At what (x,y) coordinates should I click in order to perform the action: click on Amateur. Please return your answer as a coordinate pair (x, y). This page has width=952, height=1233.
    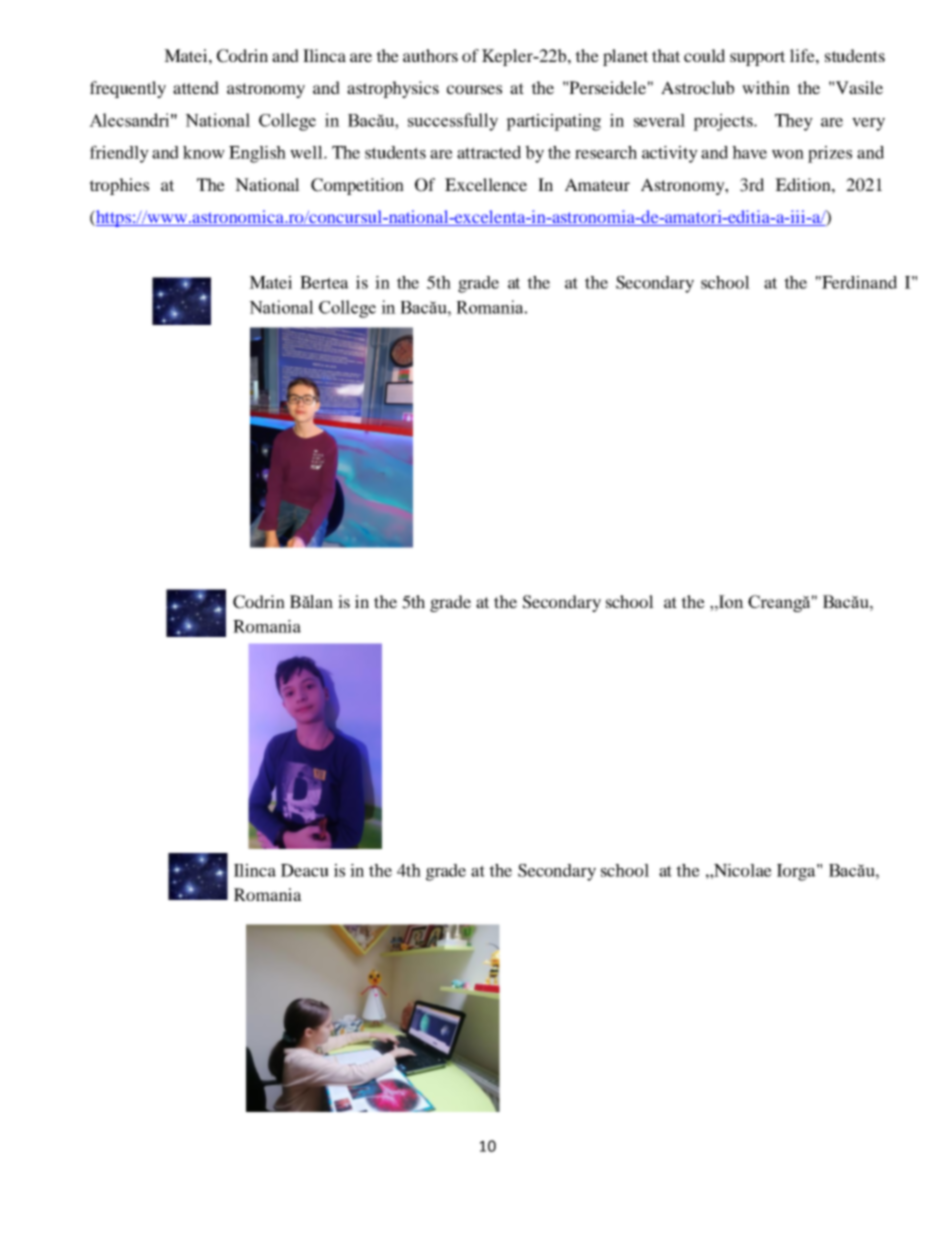
    Looking at the image, I should click on (597, 184).
